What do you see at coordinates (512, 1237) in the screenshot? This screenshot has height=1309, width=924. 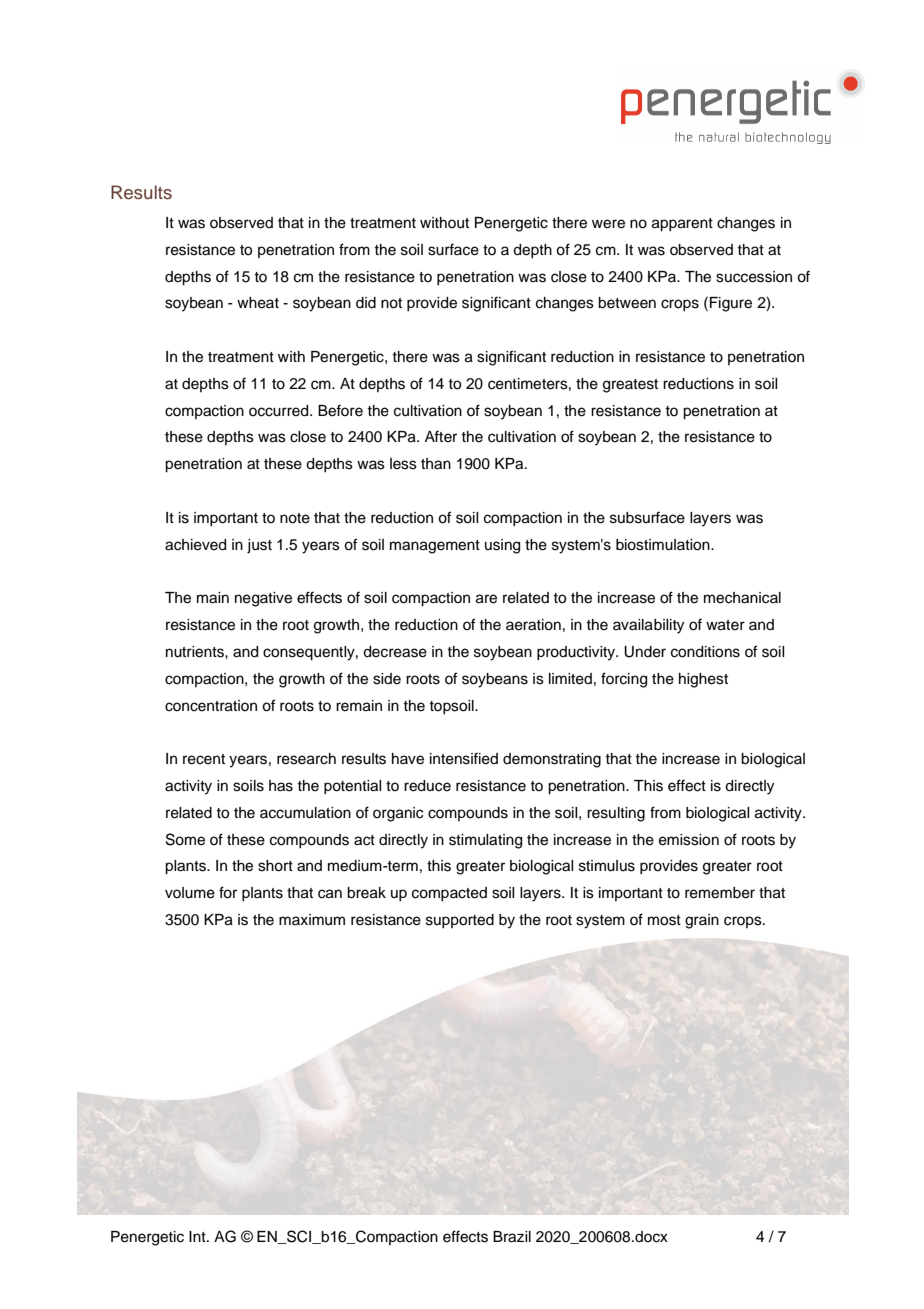 I see `Brazil` at bounding box center [512, 1237].
